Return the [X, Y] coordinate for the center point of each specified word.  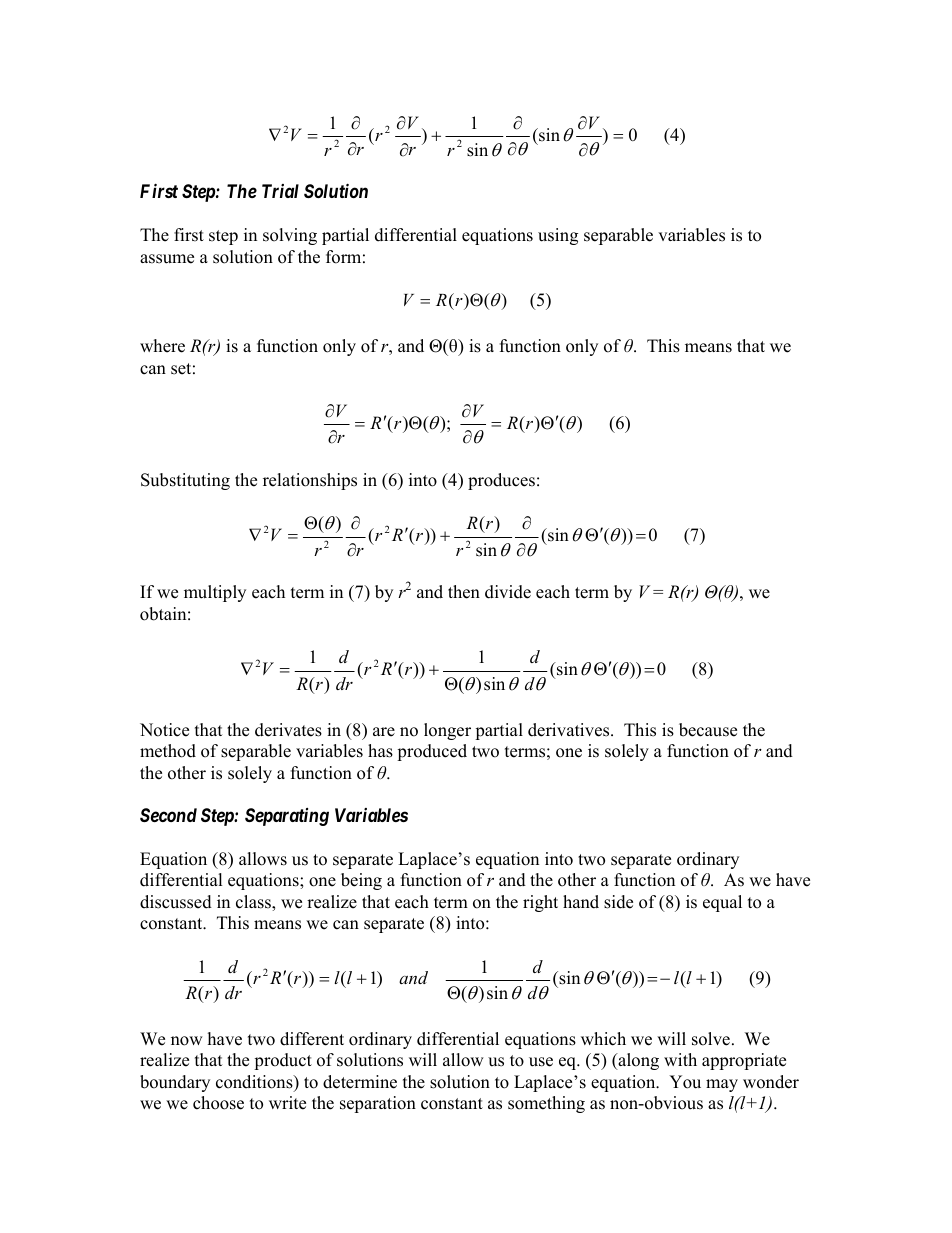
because [708, 730]
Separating [287, 817]
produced [432, 752]
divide [508, 592]
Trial [280, 191]
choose [218, 1103]
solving [290, 236]
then [464, 592]
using [558, 236]
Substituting [185, 481]
